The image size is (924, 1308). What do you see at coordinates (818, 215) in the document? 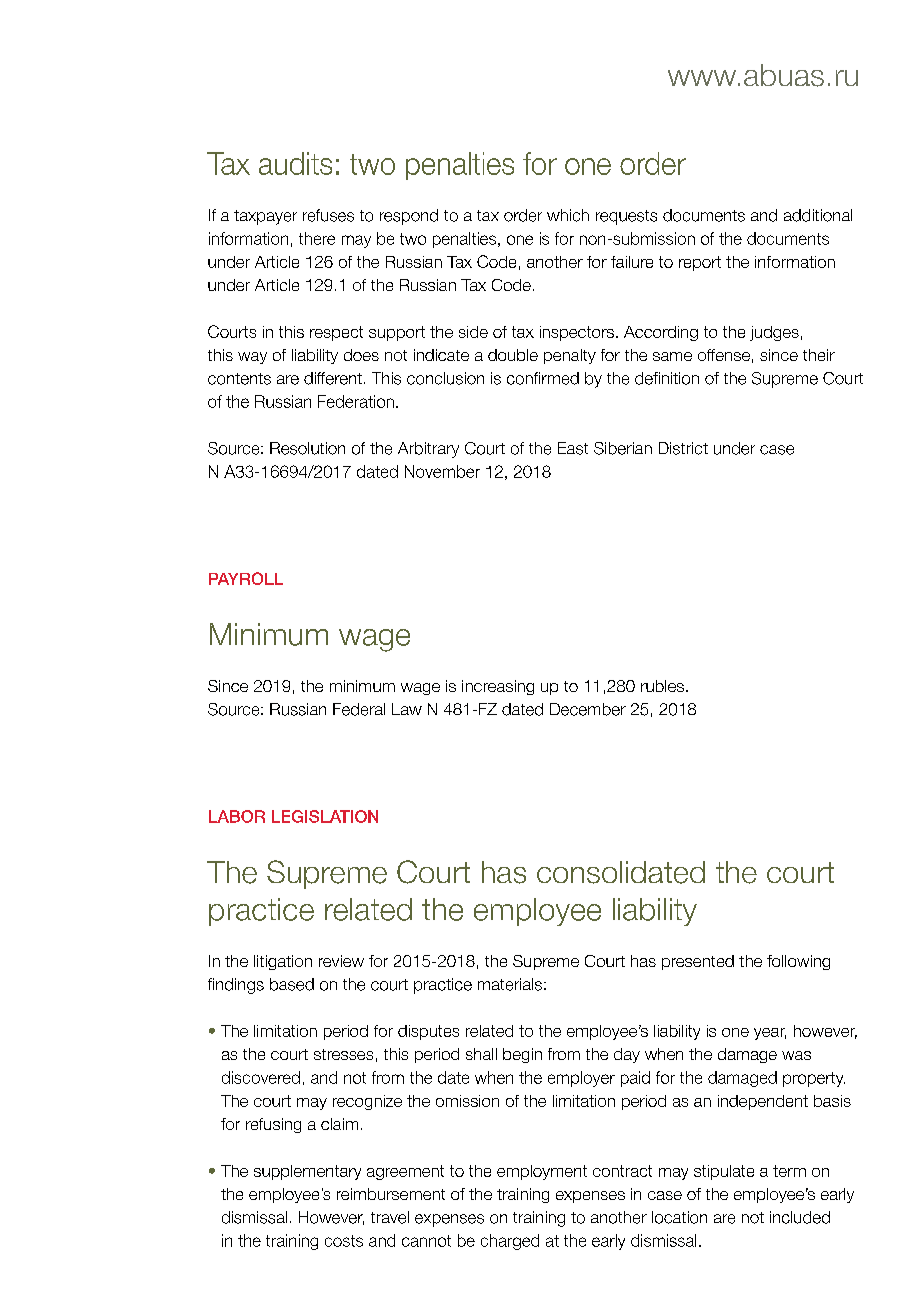
I see `additional` at bounding box center [818, 215].
